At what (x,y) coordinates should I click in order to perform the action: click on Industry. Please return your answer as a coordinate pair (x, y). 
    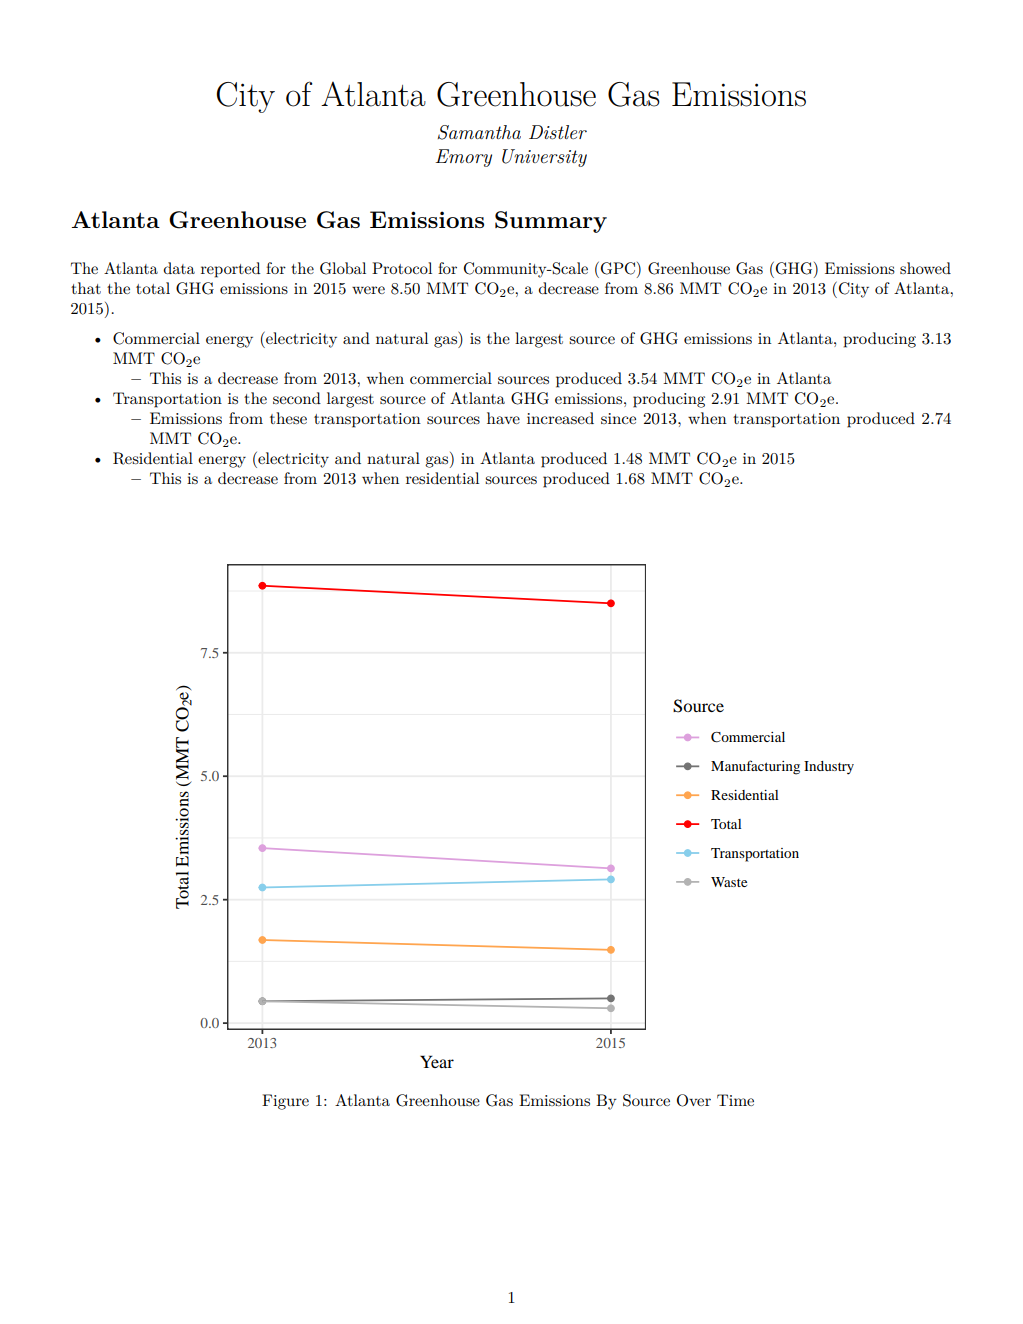
    Looking at the image, I should click on (829, 768).
